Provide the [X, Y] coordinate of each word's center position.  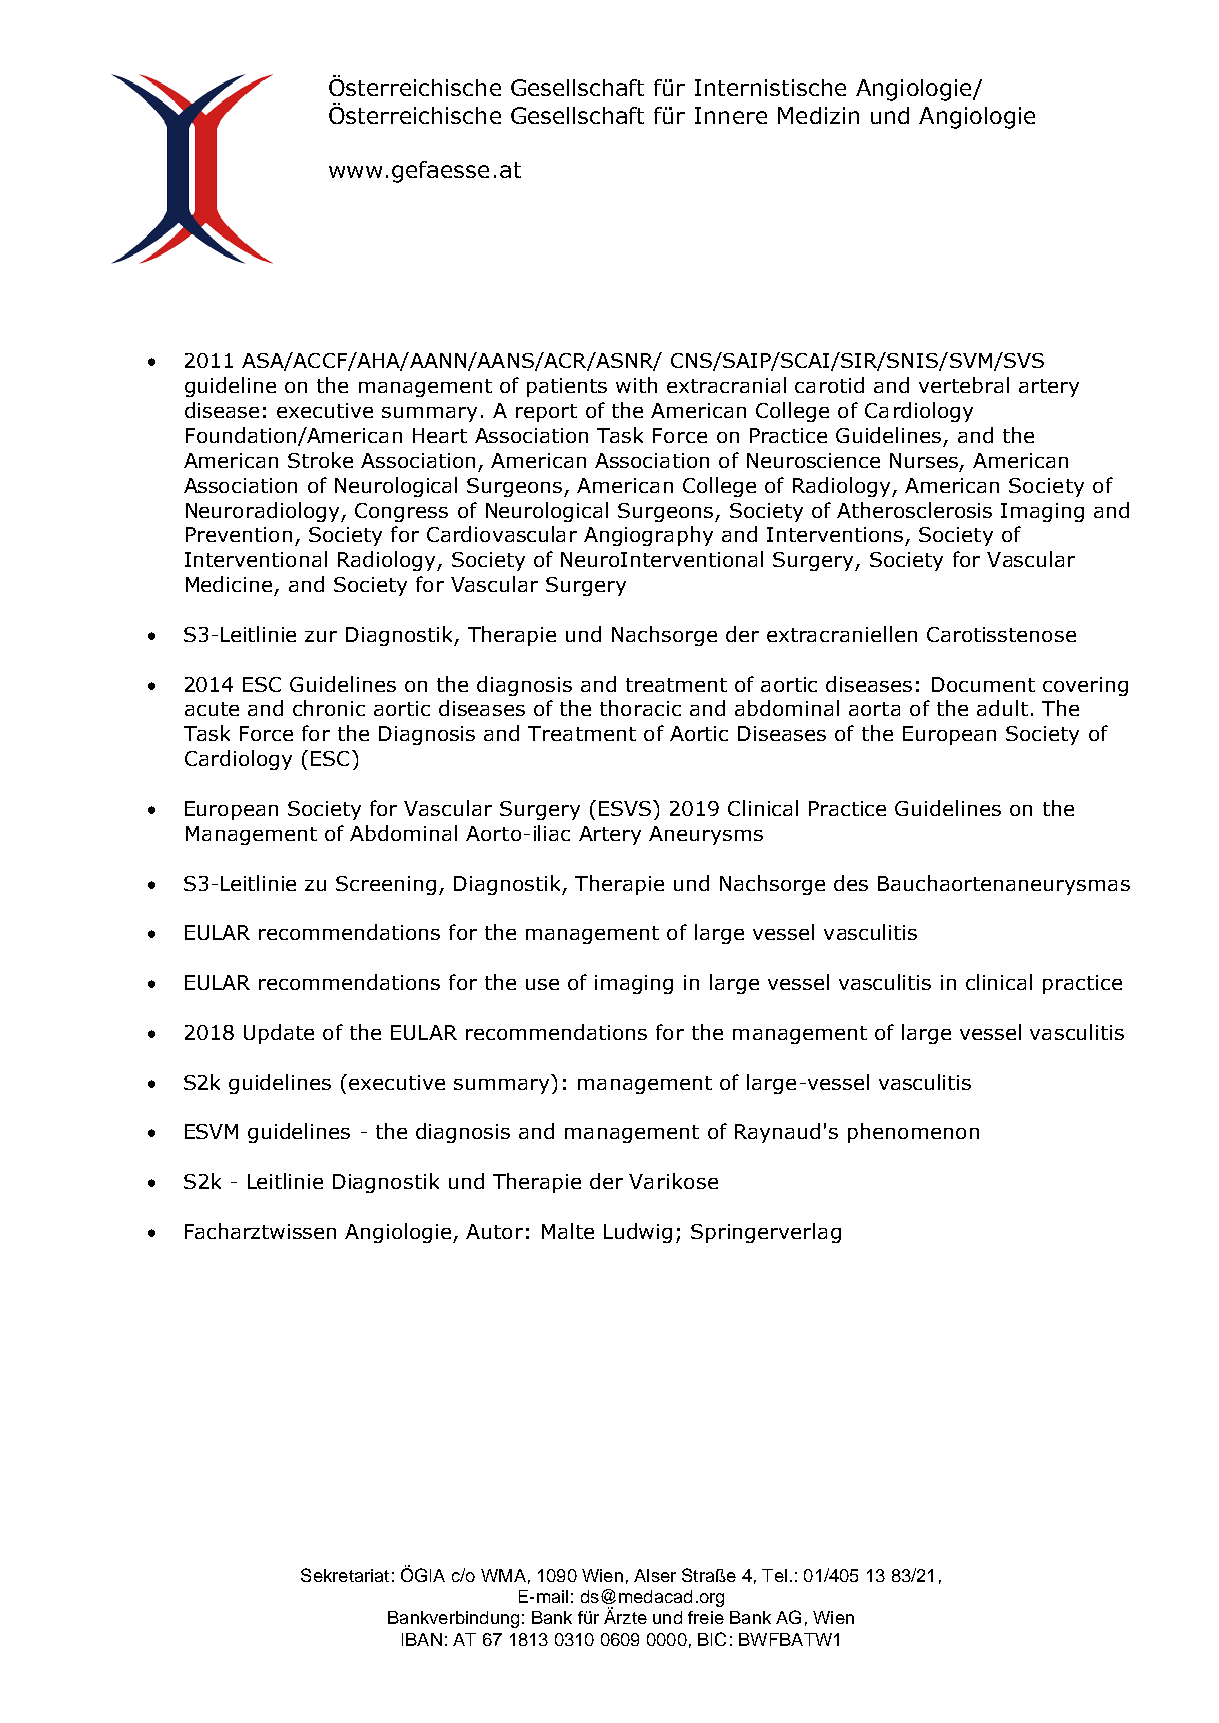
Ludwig [638, 1233]
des [851, 883]
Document [983, 684]
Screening [386, 885]
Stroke [320, 460]
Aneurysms [706, 835]
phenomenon [913, 1133]
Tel [774, 1575]
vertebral [964, 385]
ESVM [211, 1131]
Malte [568, 1231]
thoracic [640, 708]
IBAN [422, 1639]
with [636, 385]
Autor [494, 1231]
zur [321, 636]
